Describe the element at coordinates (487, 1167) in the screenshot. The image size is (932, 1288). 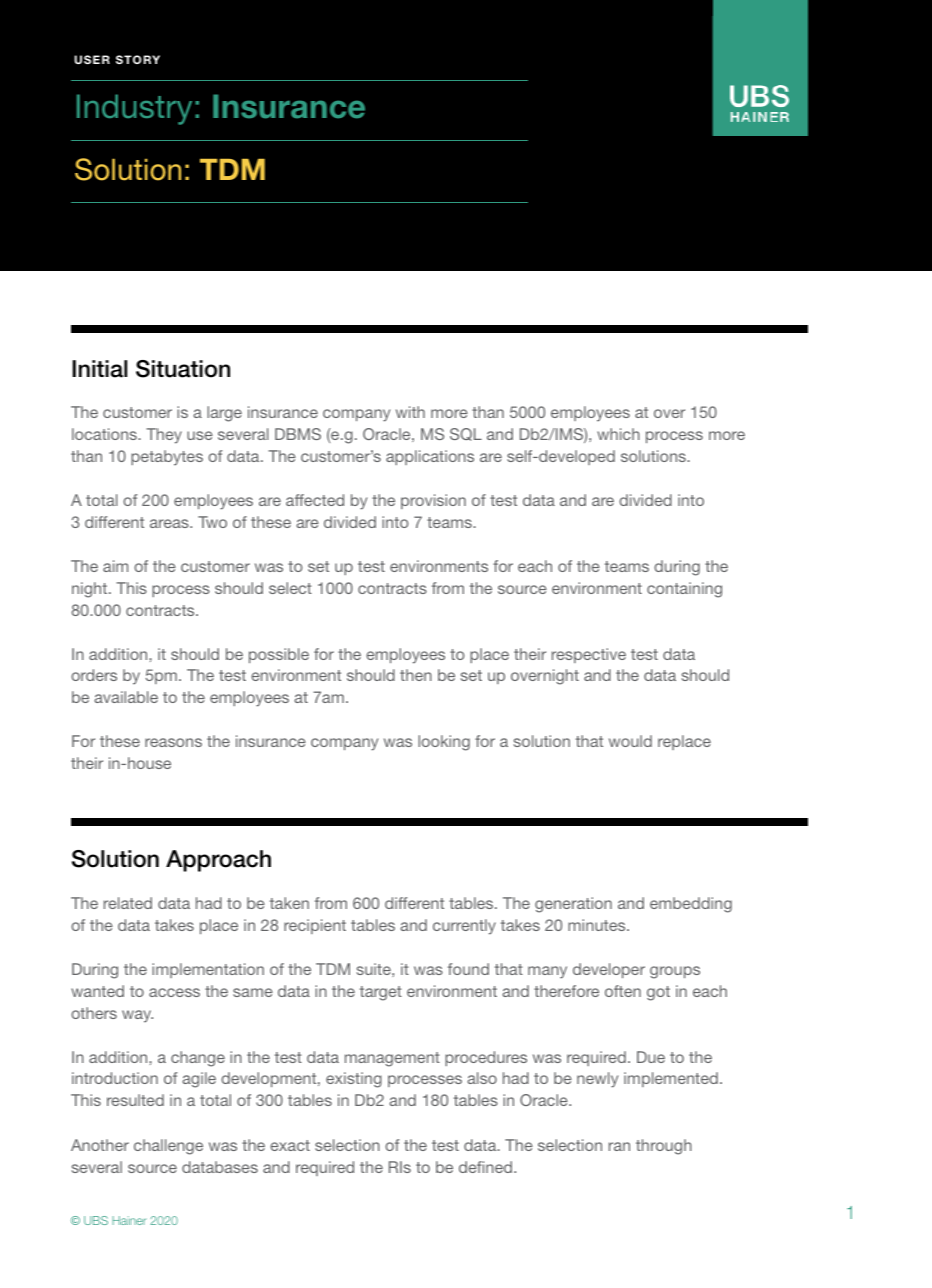
I see `defined` at that location.
